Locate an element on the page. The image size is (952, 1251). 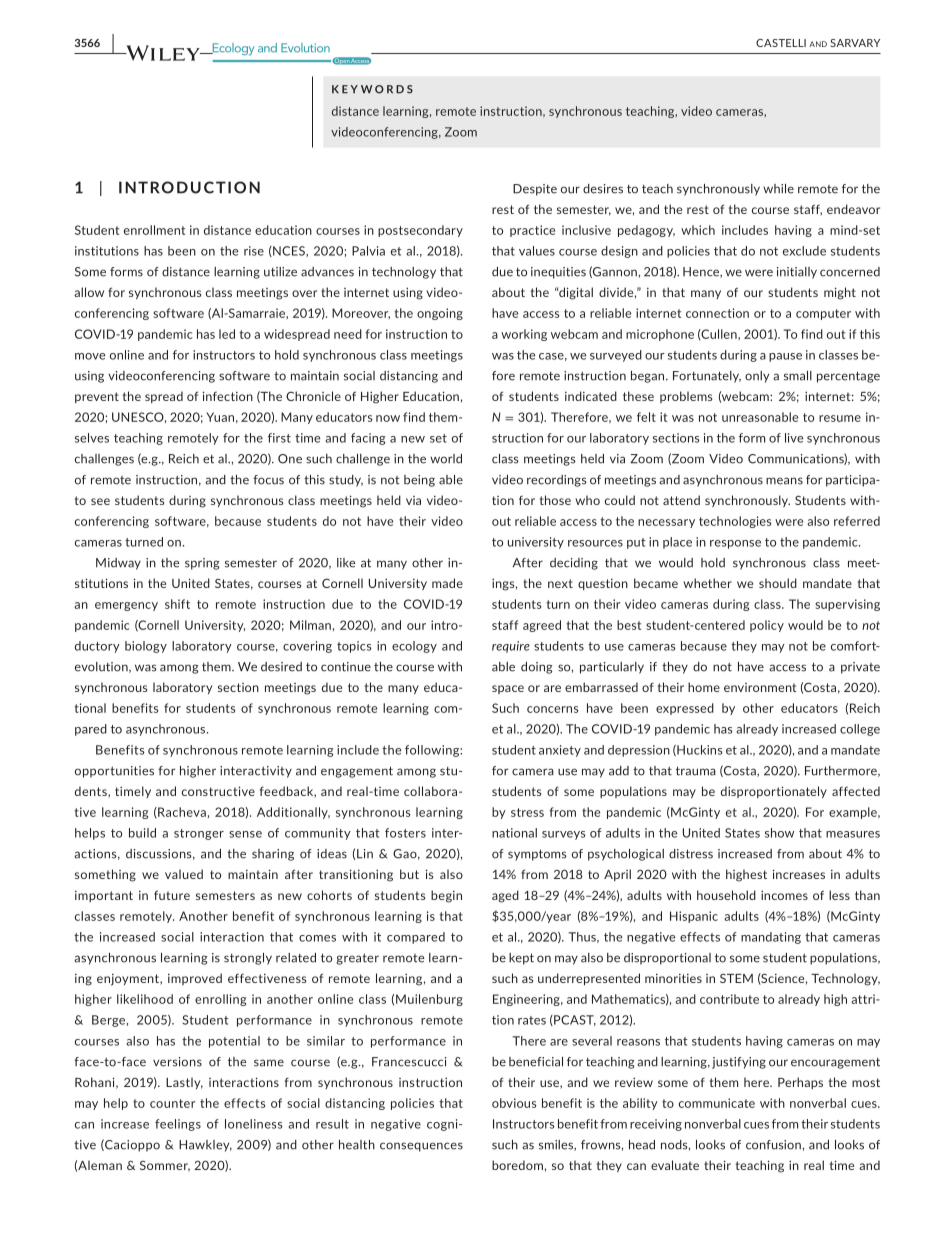
pause is located at coordinates (785, 357).
